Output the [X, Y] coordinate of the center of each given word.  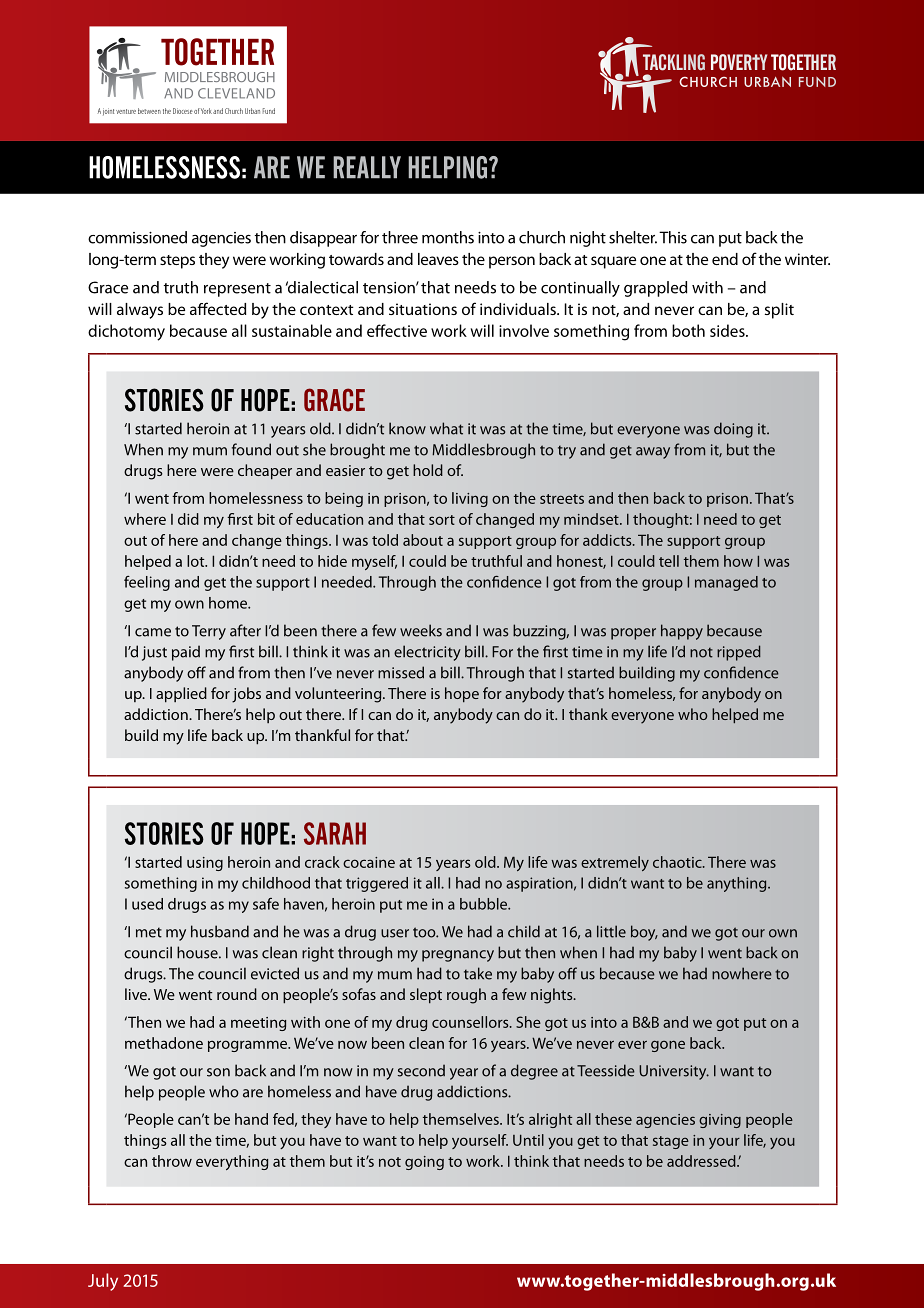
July [103, 1282]
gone [668, 1046]
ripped [739, 653]
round [237, 994]
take [478, 973]
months [448, 237]
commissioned [137, 237]
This [673, 237]
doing [733, 430]
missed [401, 672]
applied [181, 695]
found [251, 449]
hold [428, 470]
